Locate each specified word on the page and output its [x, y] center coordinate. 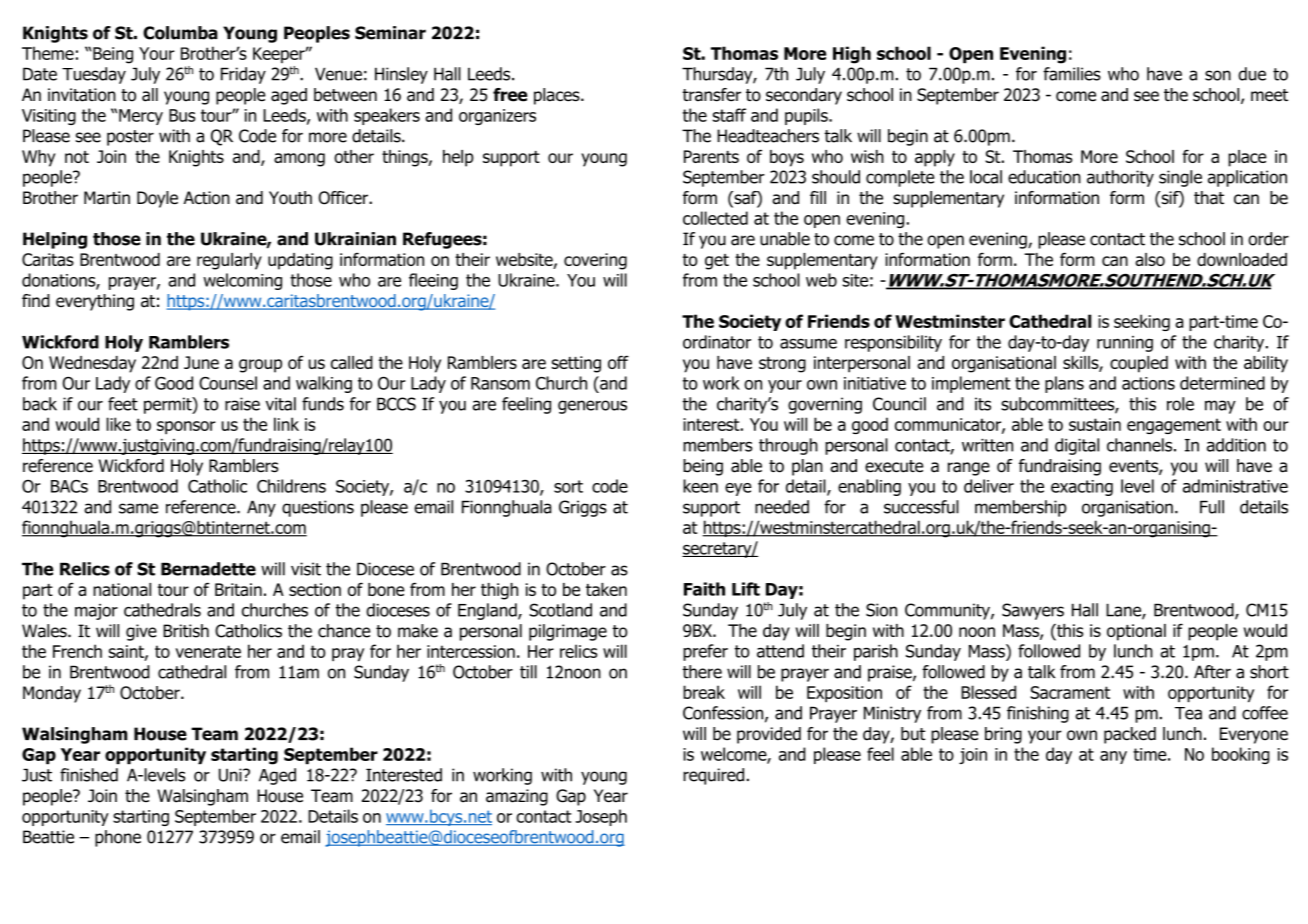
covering [595, 261]
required [713, 776]
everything [95, 302]
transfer [712, 95]
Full [1212, 507]
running [1125, 344]
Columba [180, 33]
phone [118, 838]
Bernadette [208, 569]
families [1072, 74]
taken [606, 589]
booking [1241, 755]
